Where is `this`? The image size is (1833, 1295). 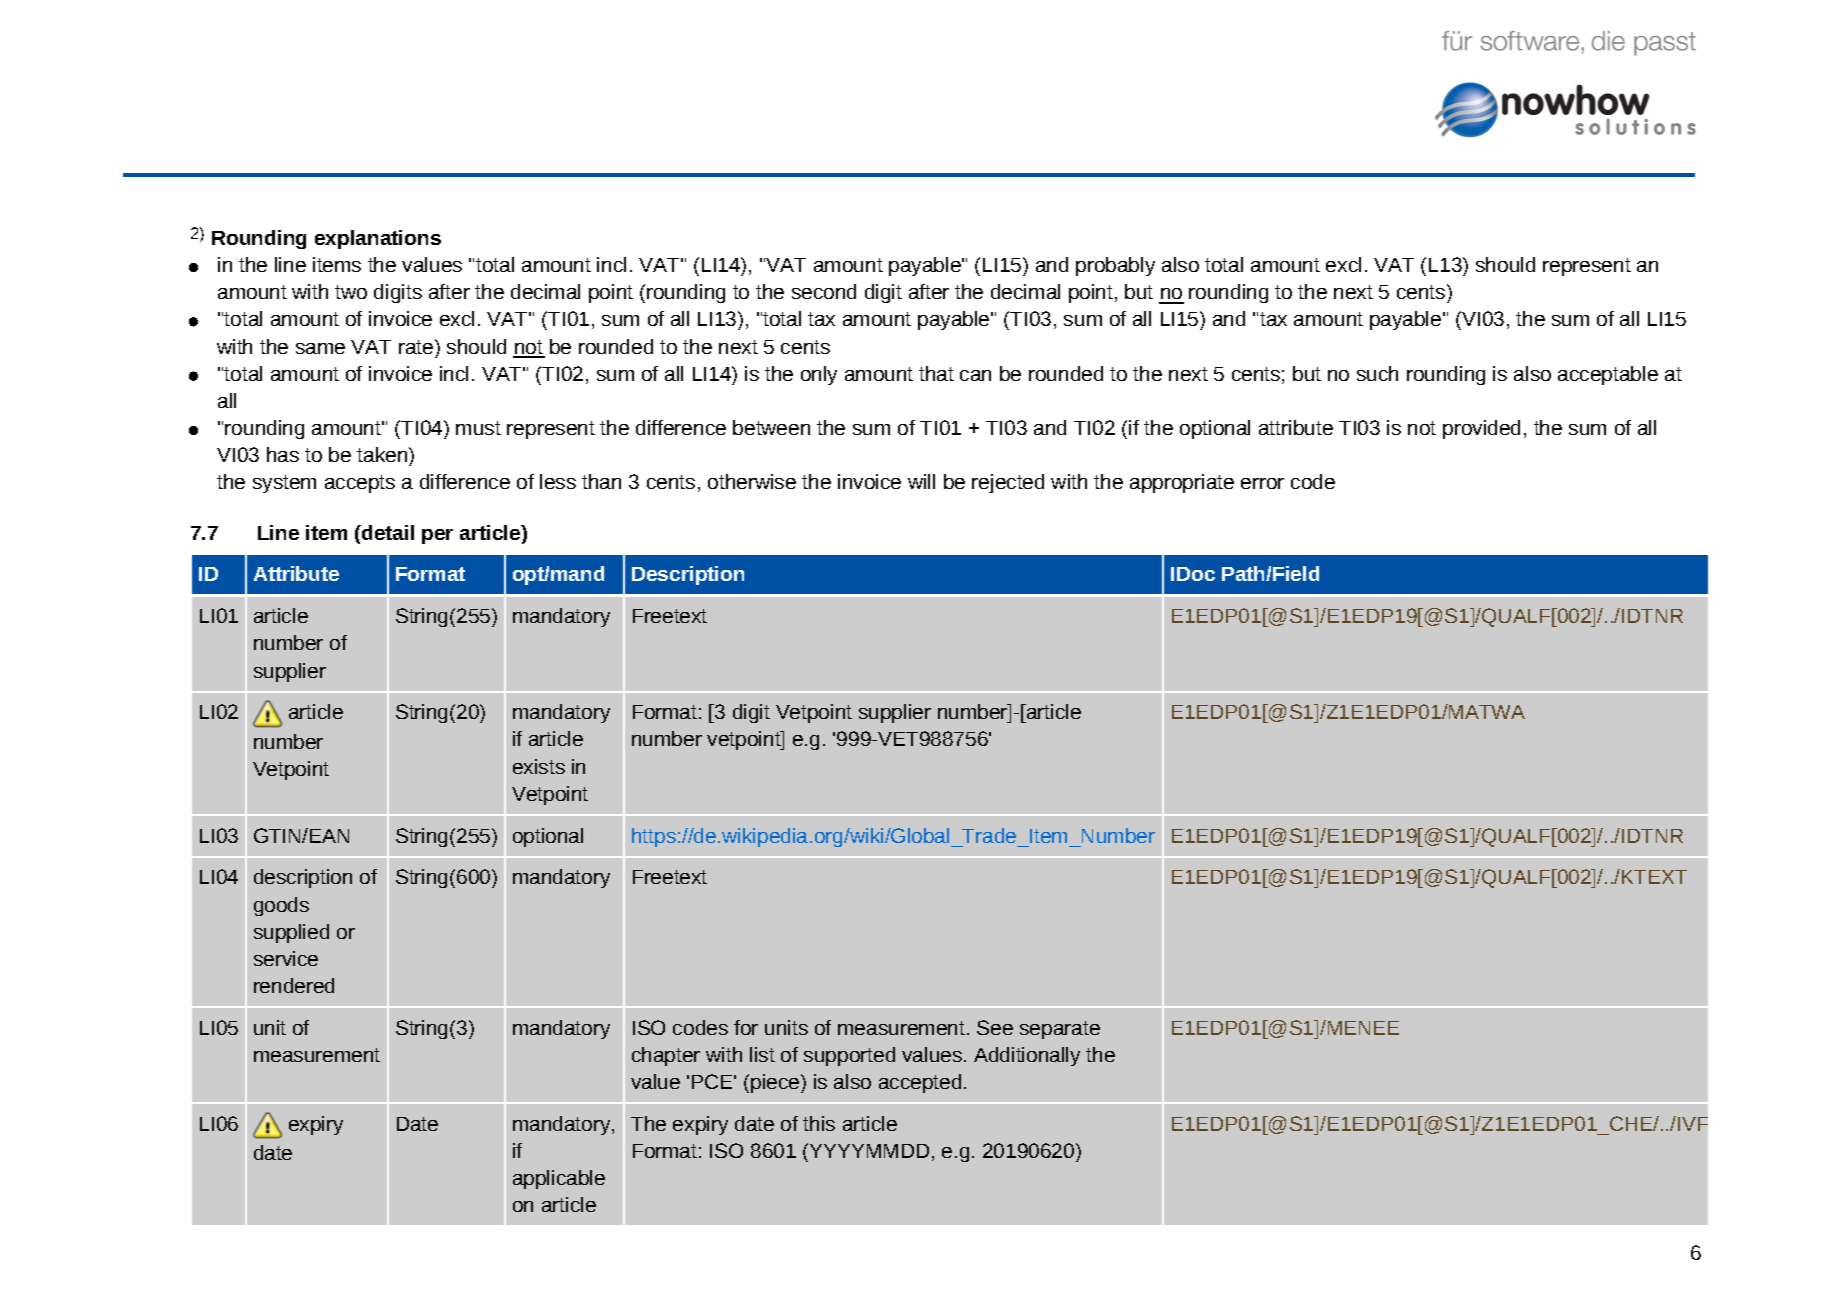
this is located at coordinates (819, 1123).
